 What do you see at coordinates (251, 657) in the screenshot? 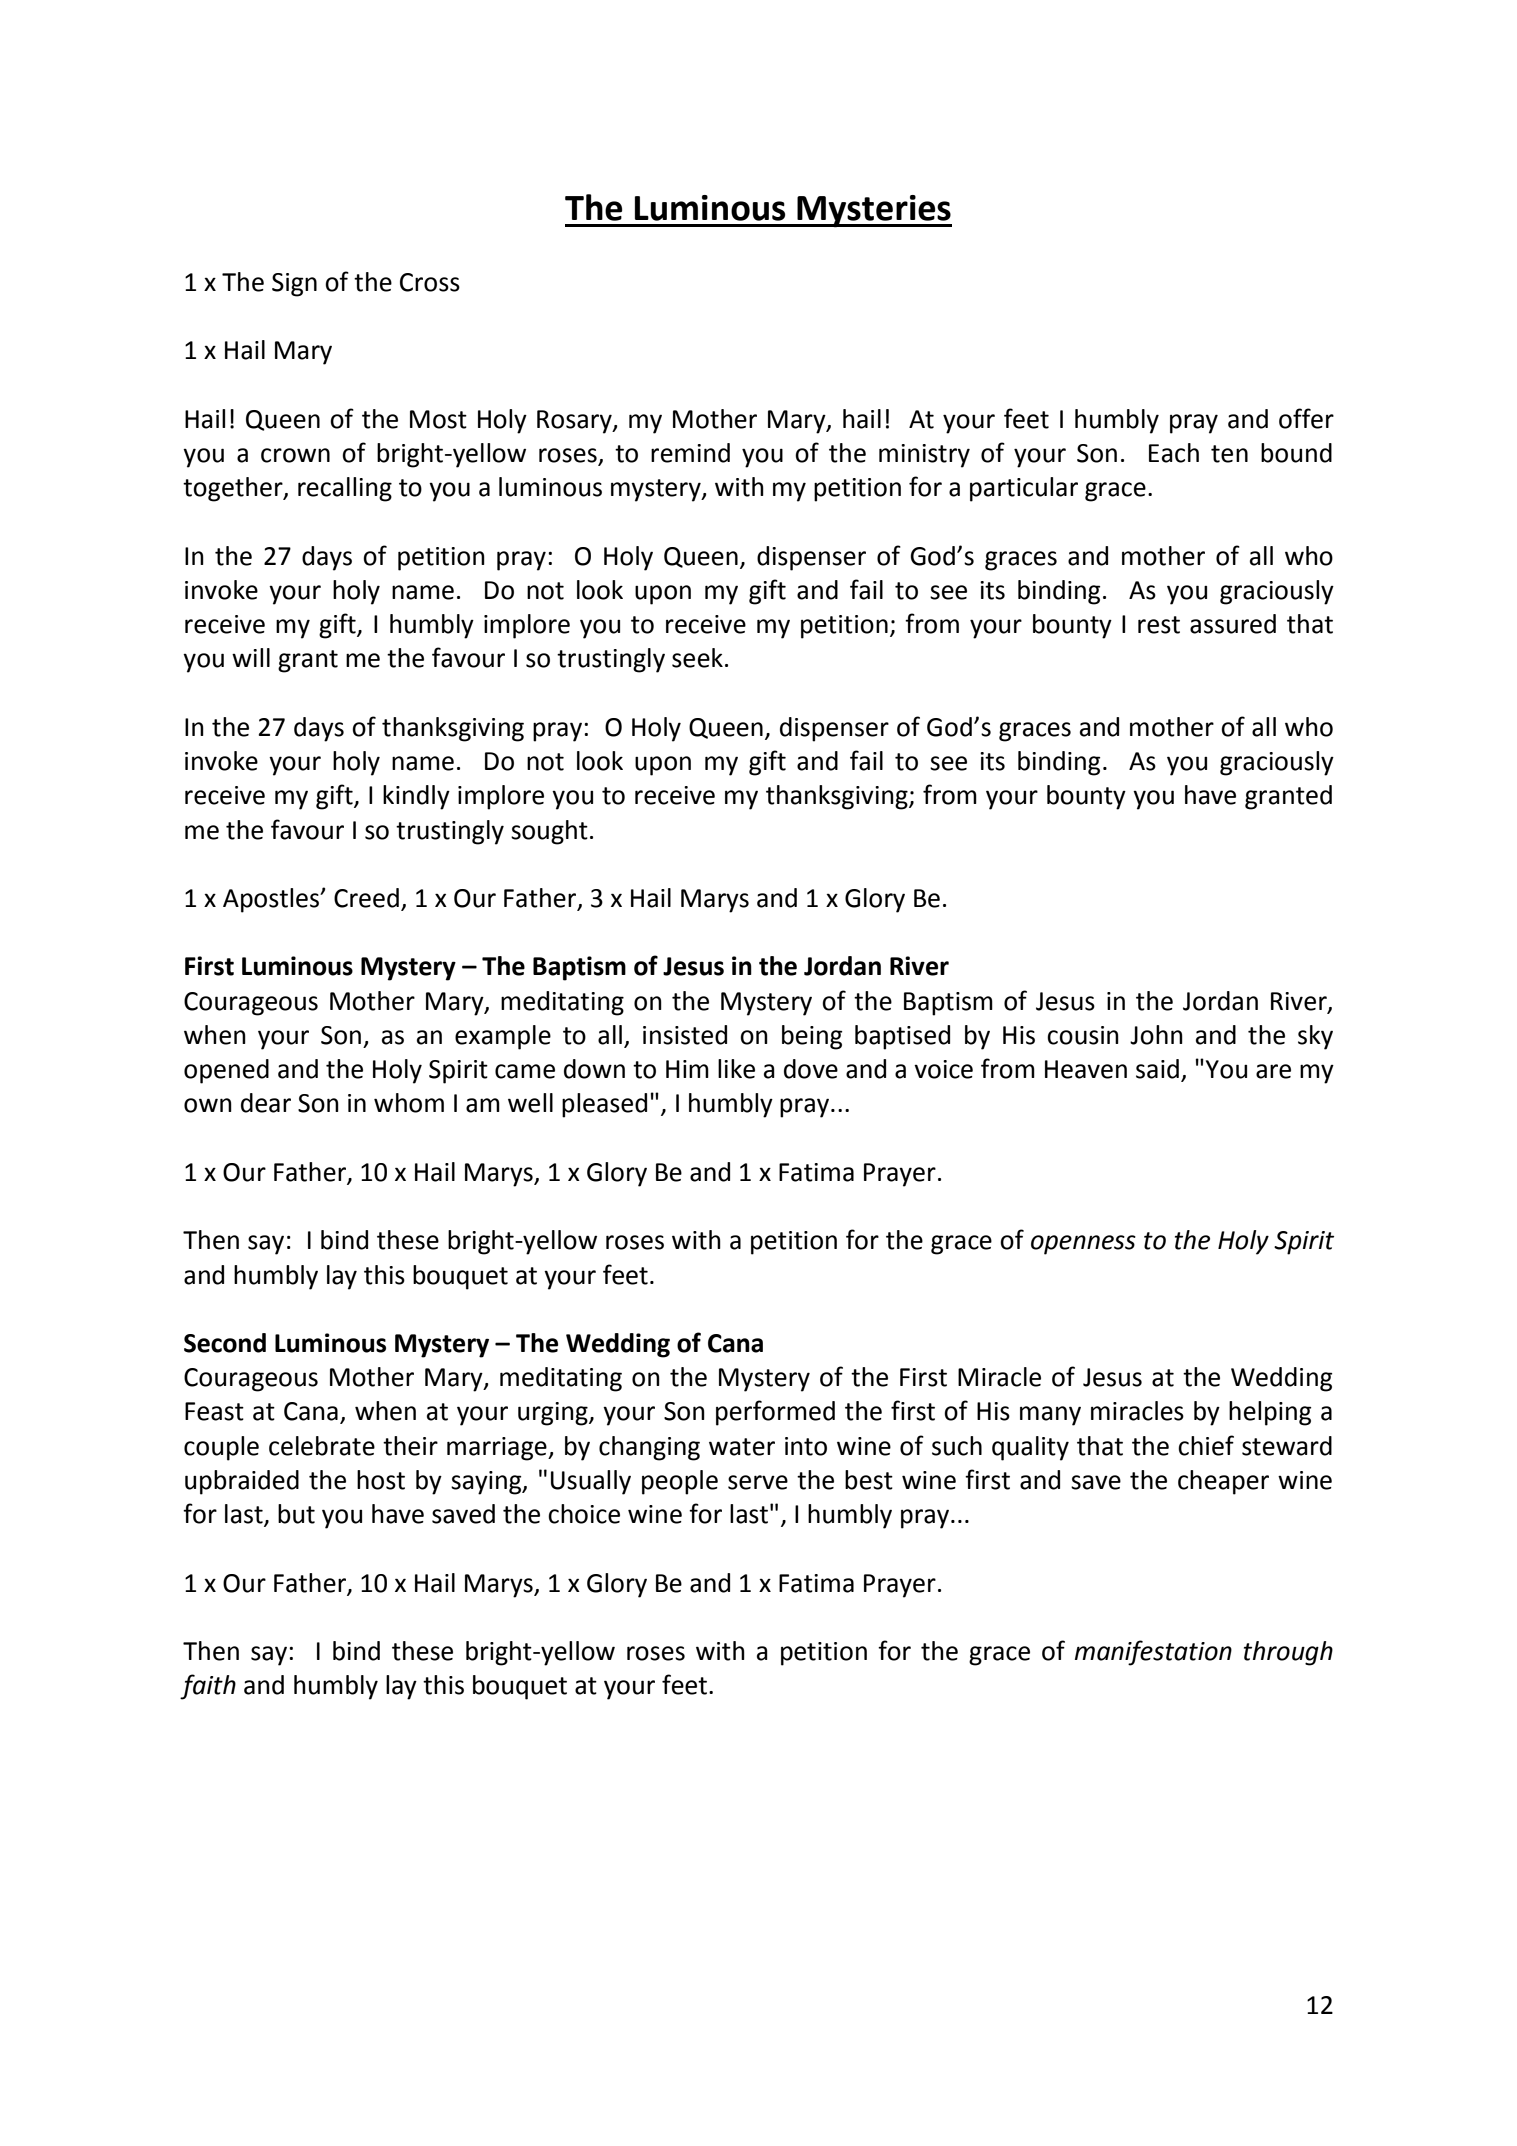
I see `will` at bounding box center [251, 657].
